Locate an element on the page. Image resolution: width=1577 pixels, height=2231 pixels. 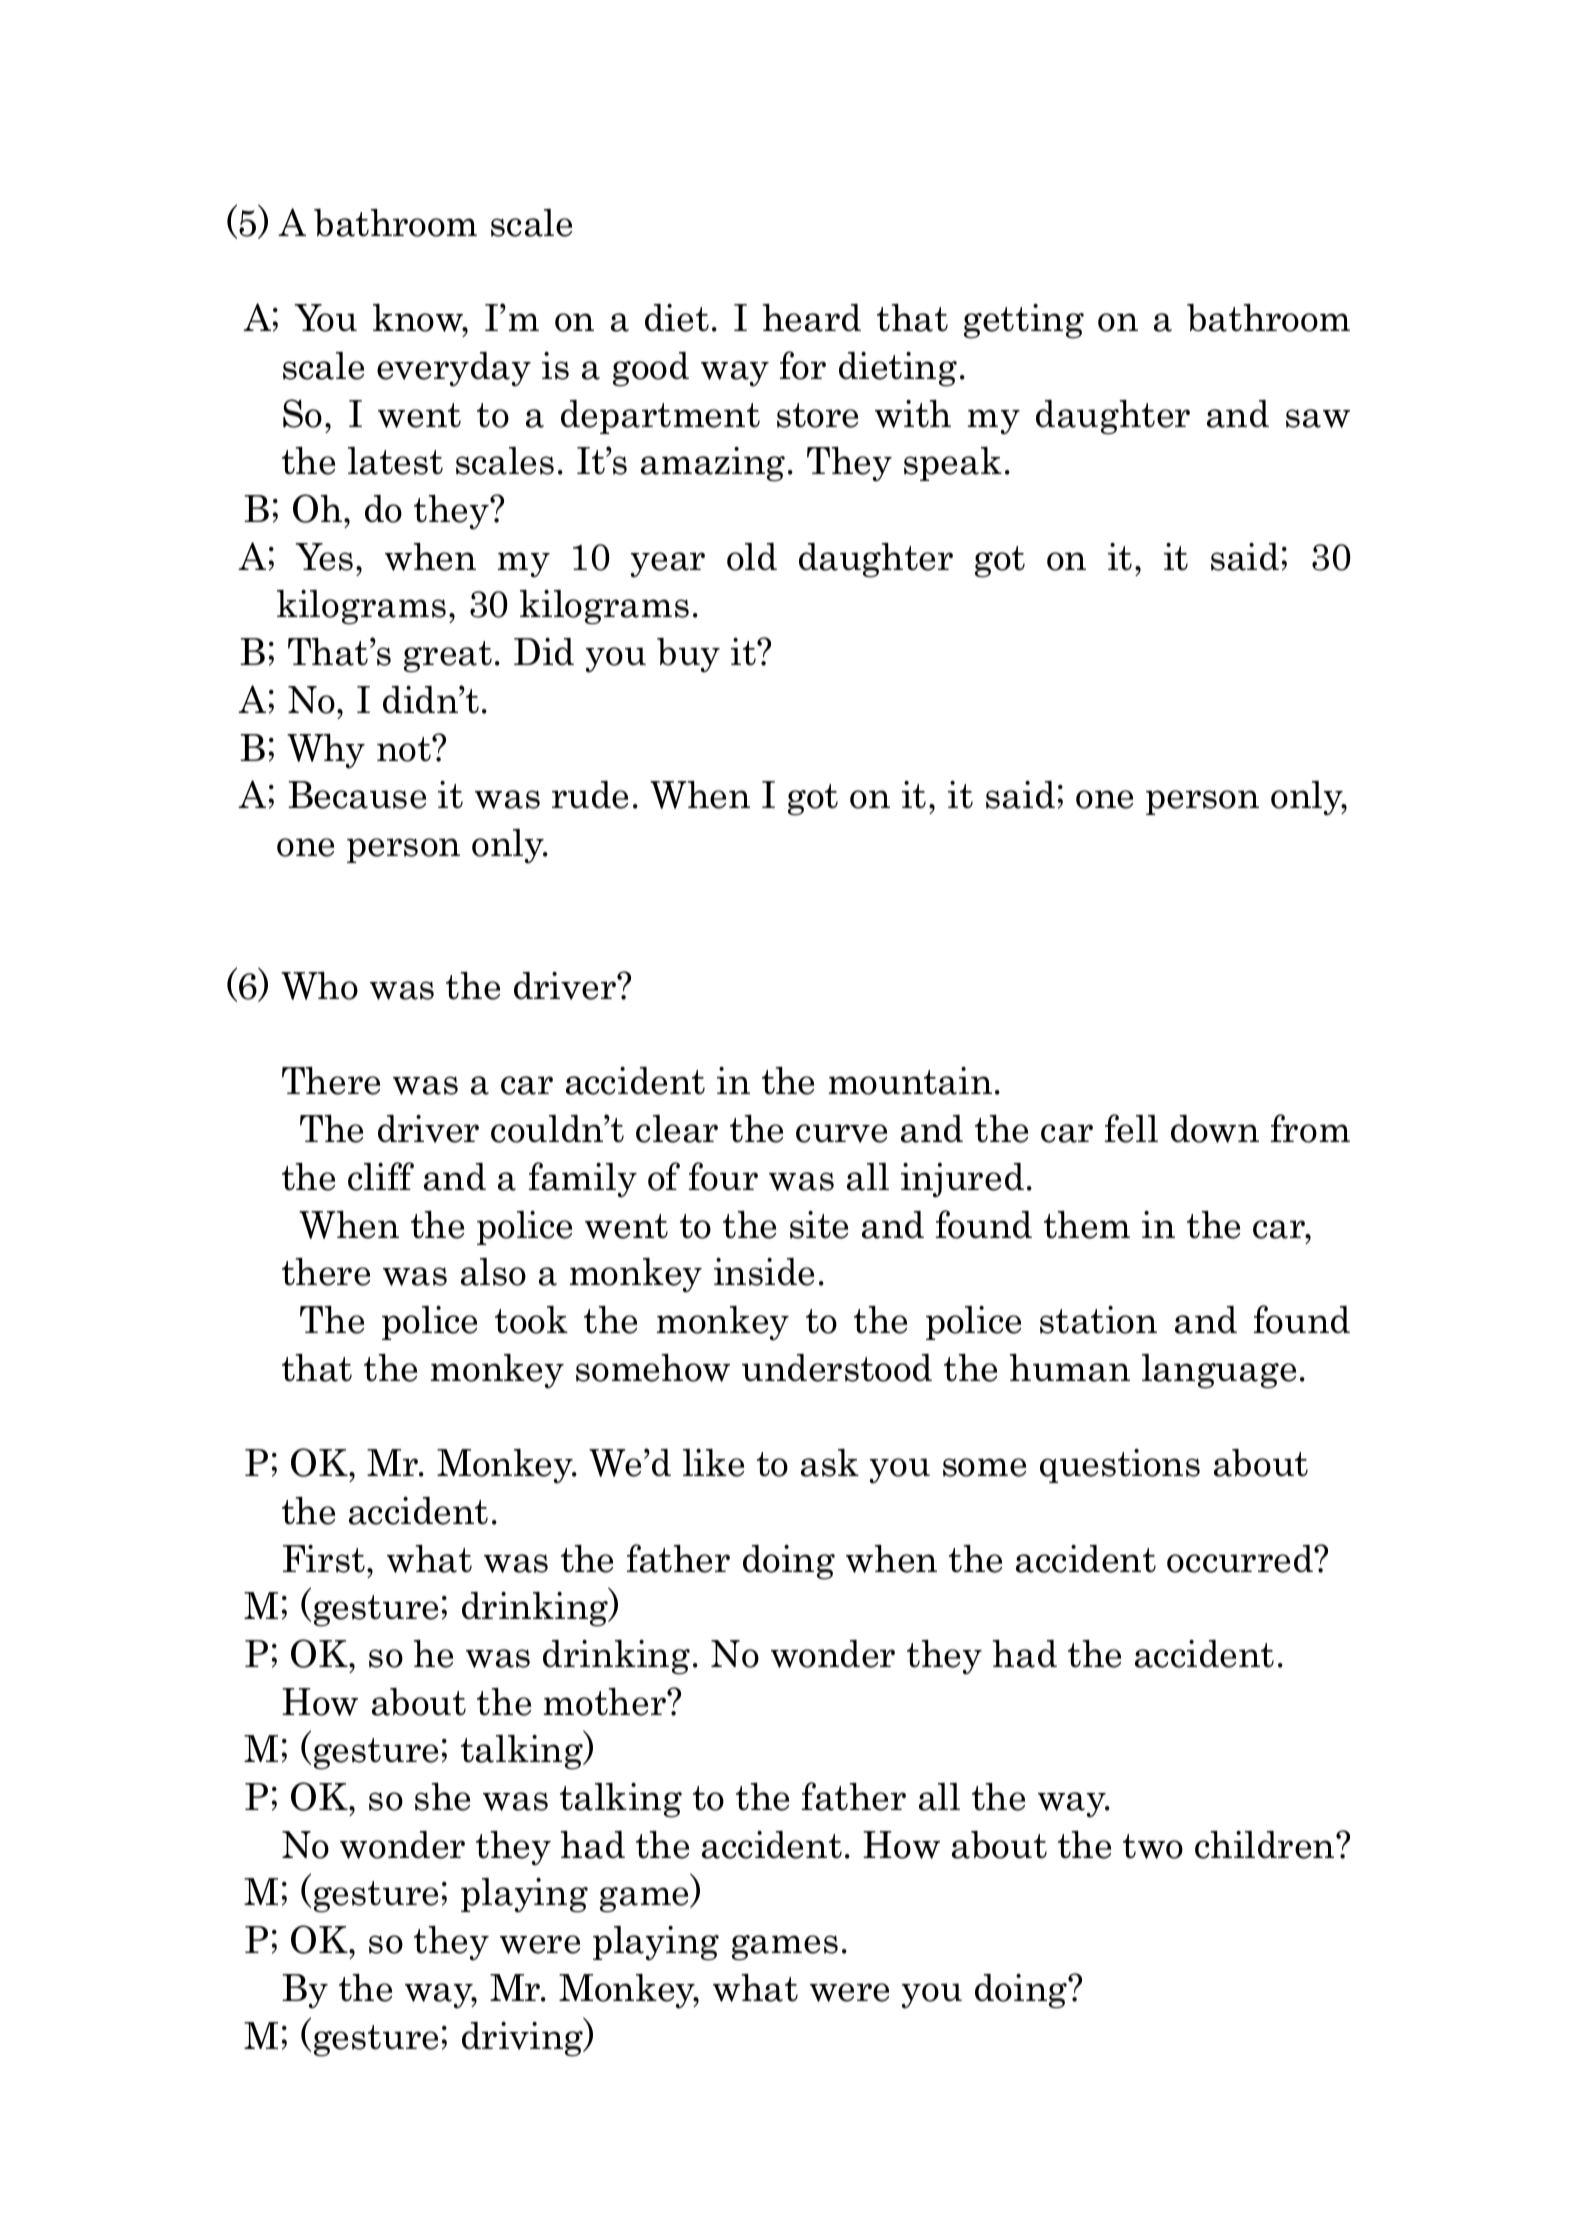
for is located at coordinates (803, 365).
